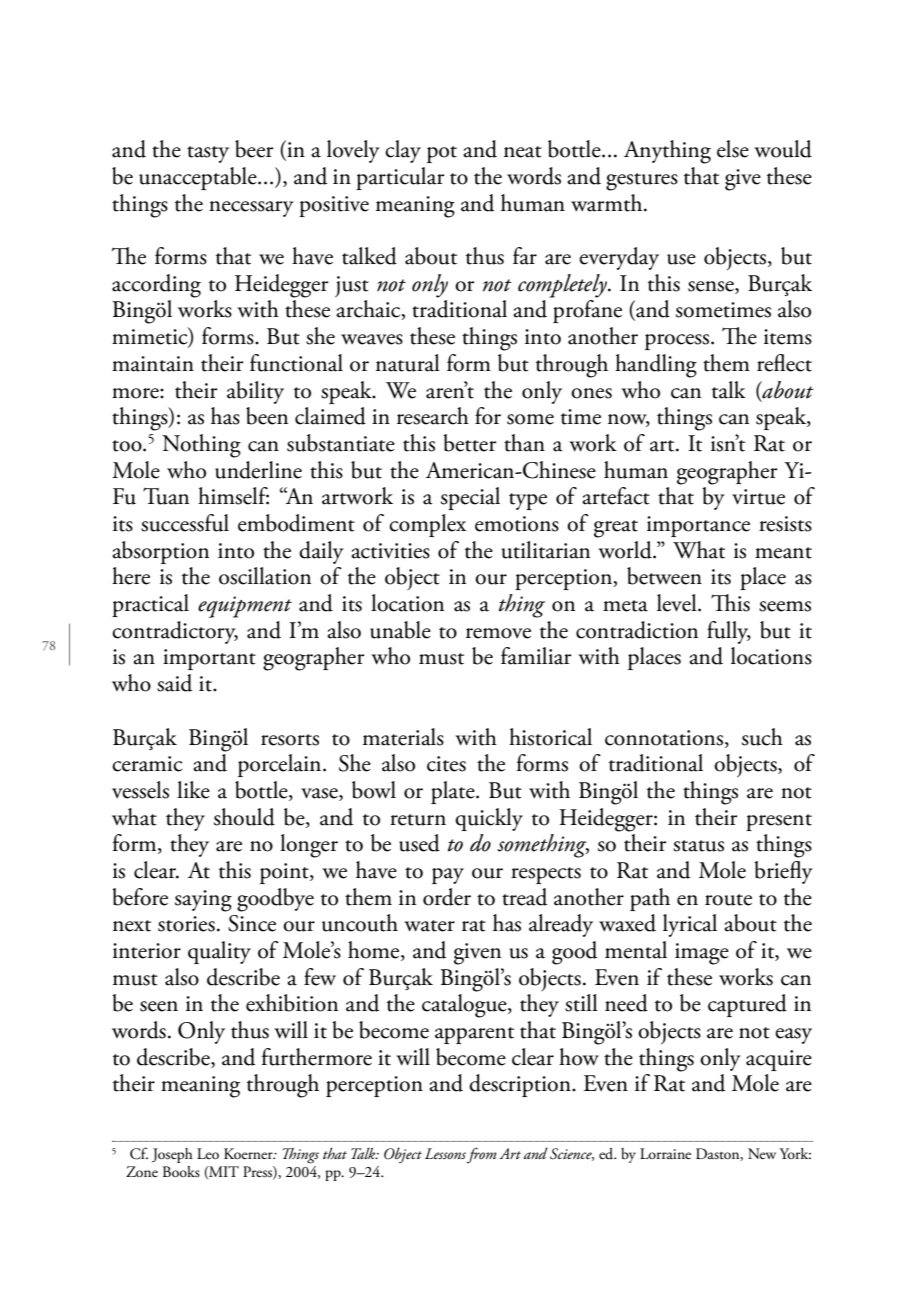  I want to click on important, so click(209, 659).
